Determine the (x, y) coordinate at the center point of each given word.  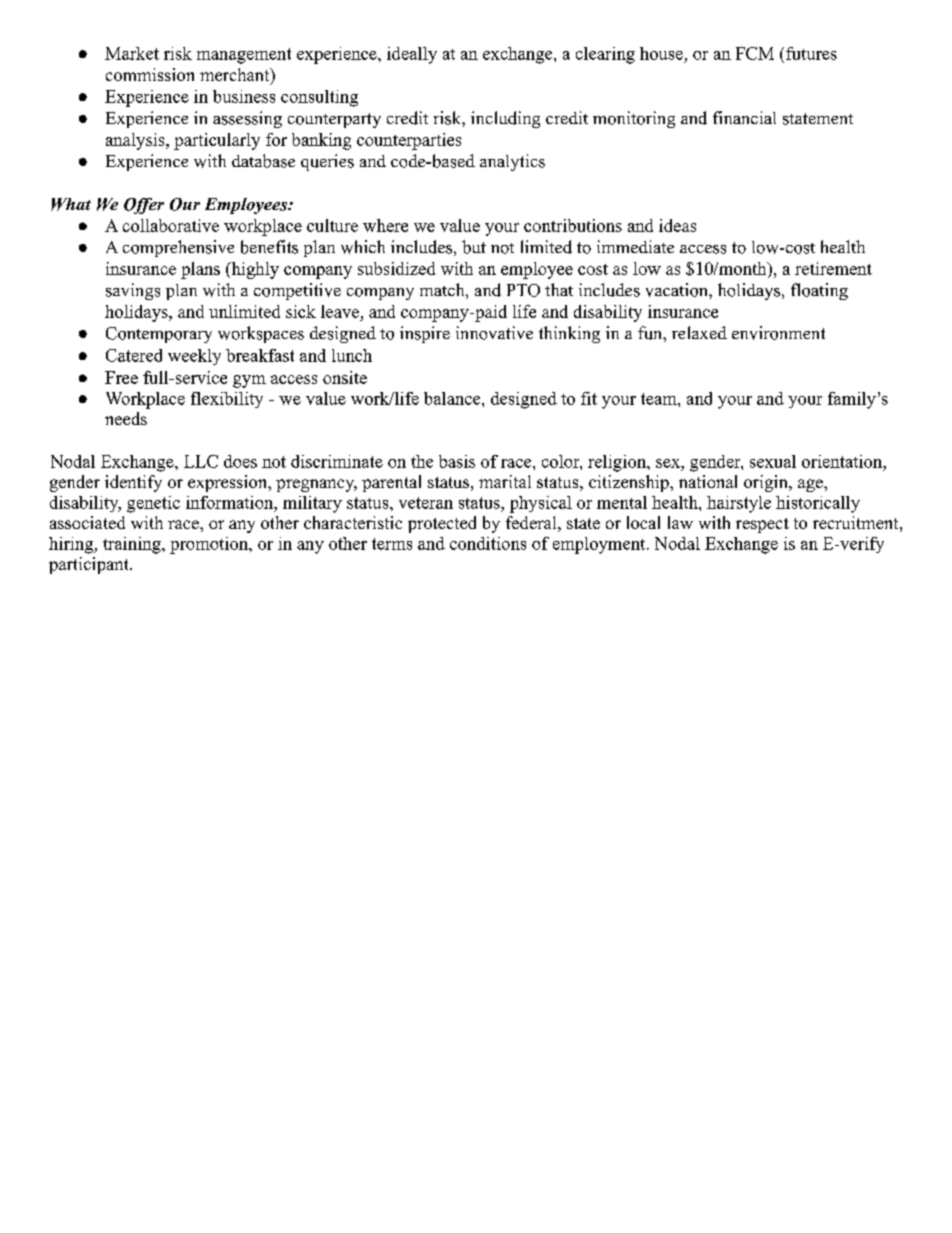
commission (150, 74)
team (660, 399)
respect (762, 525)
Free (121, 377)
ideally (412, 55)
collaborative (171, 225)
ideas (677, 225)
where (385, 225)
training (133, 545)
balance (452, 398)
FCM (755, 53)
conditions (488, 543)
